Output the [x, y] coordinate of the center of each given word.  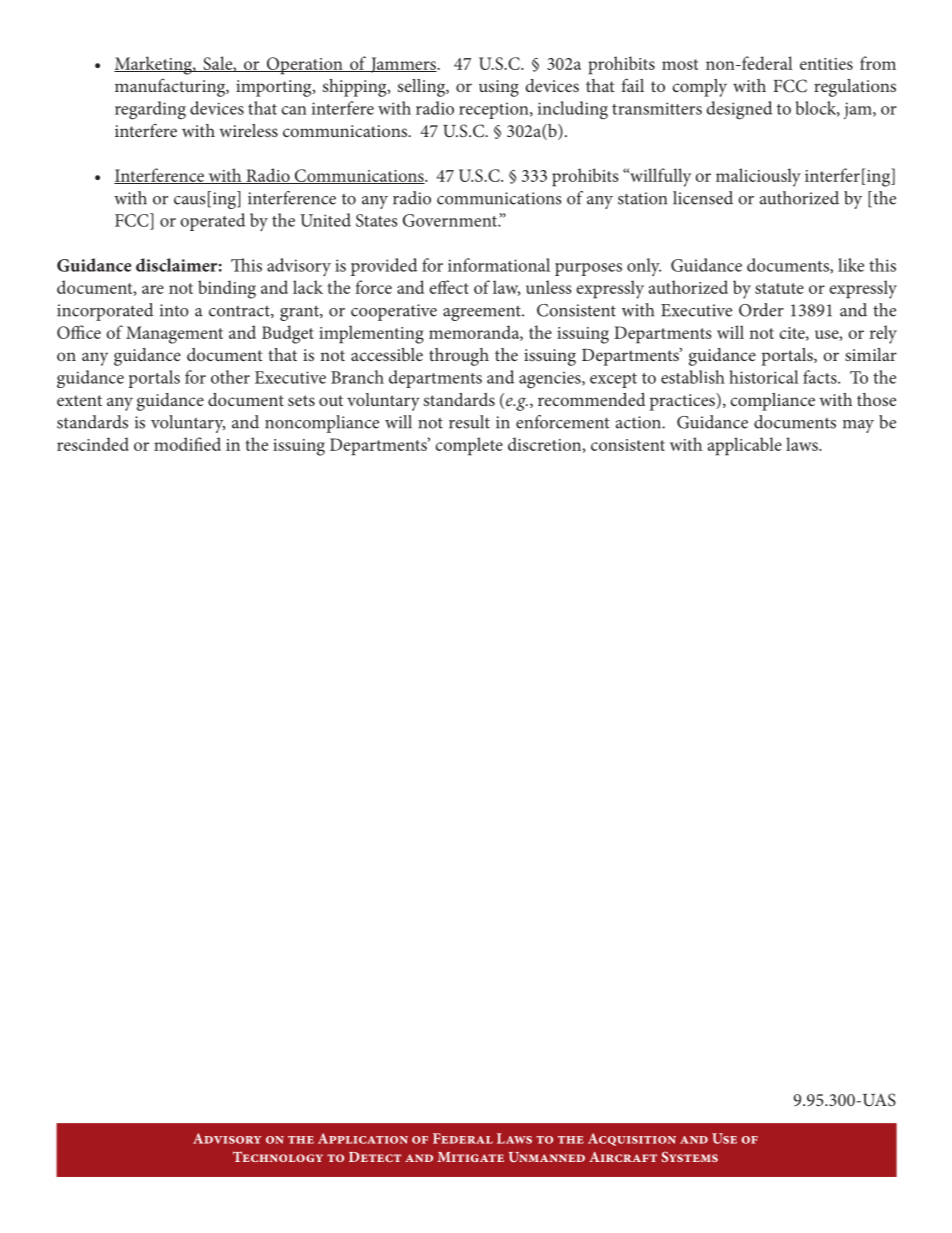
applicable [745, 446]
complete [469, 446]
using [499, 88]
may [858, 426]
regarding [150, 110]
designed [739, 110]
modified [187, 444]
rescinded [93, 444]
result [469, 422]
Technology [278, 1156]
